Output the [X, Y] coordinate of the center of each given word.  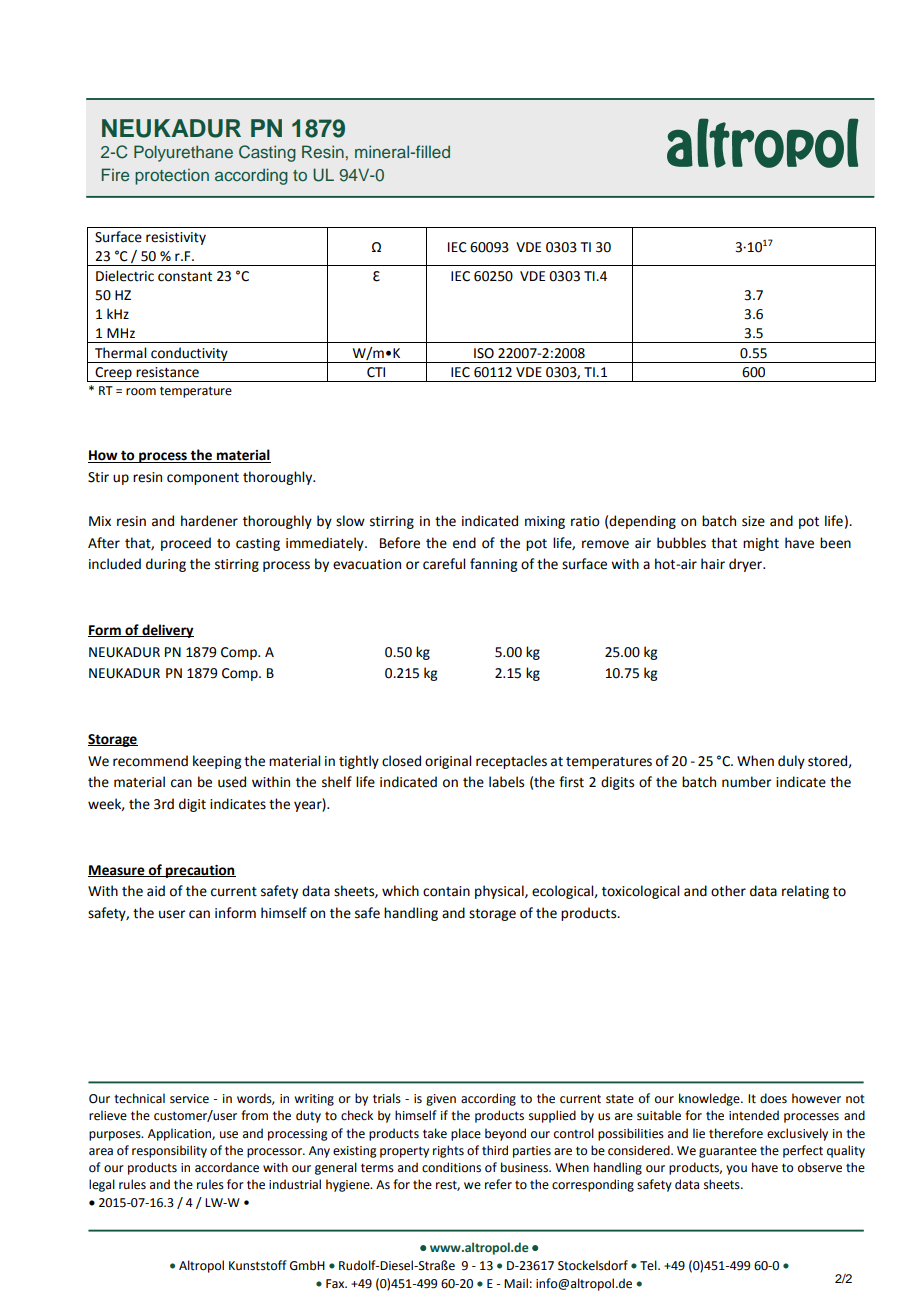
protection [172, 176]
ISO [484, 353]
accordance [227, 1167]
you [736, 1170]
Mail [516, 1283]
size [753, 521]
